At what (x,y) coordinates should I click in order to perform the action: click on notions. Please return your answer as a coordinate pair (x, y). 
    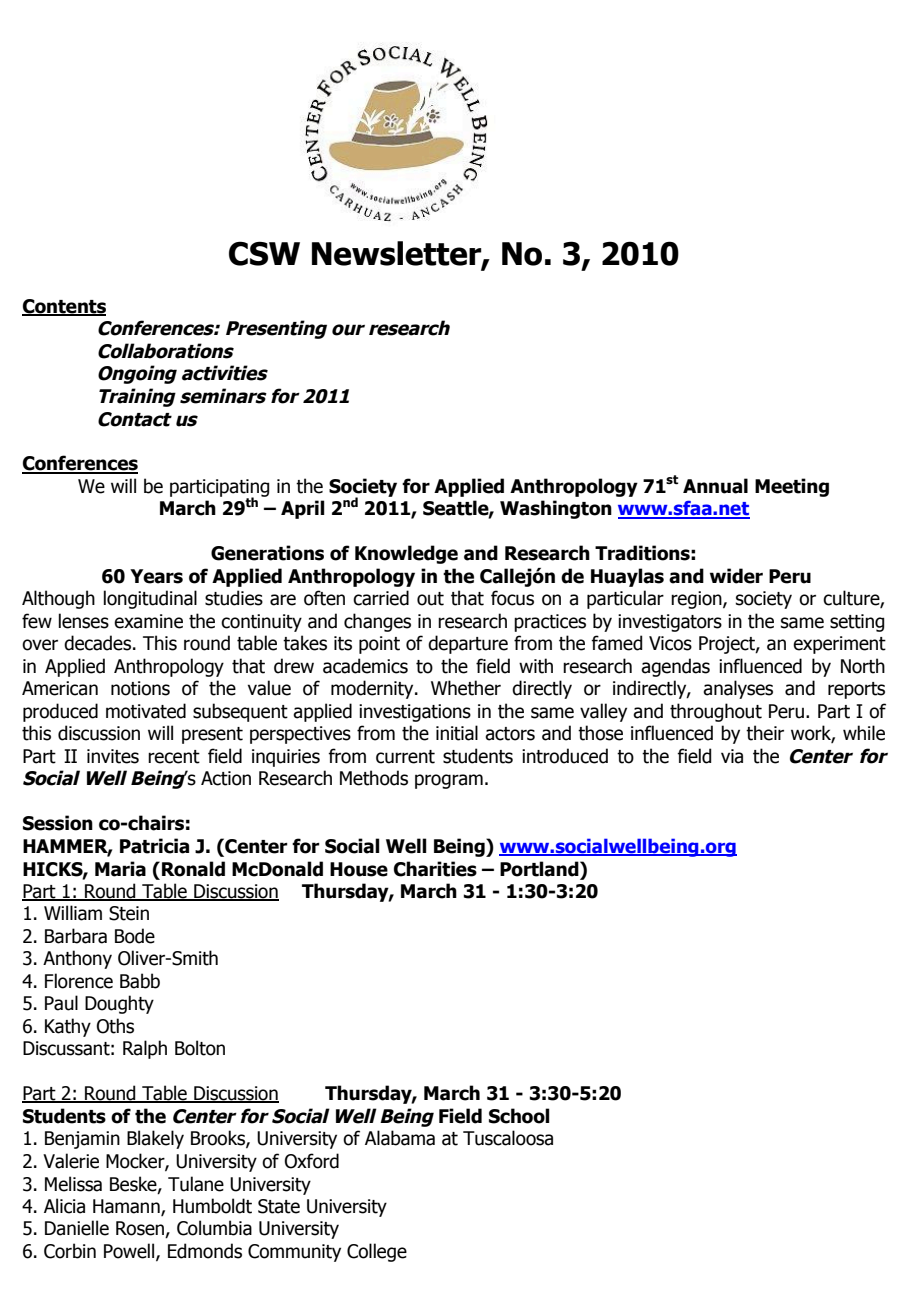
    Looking at the image, I should click on (140, 688).
